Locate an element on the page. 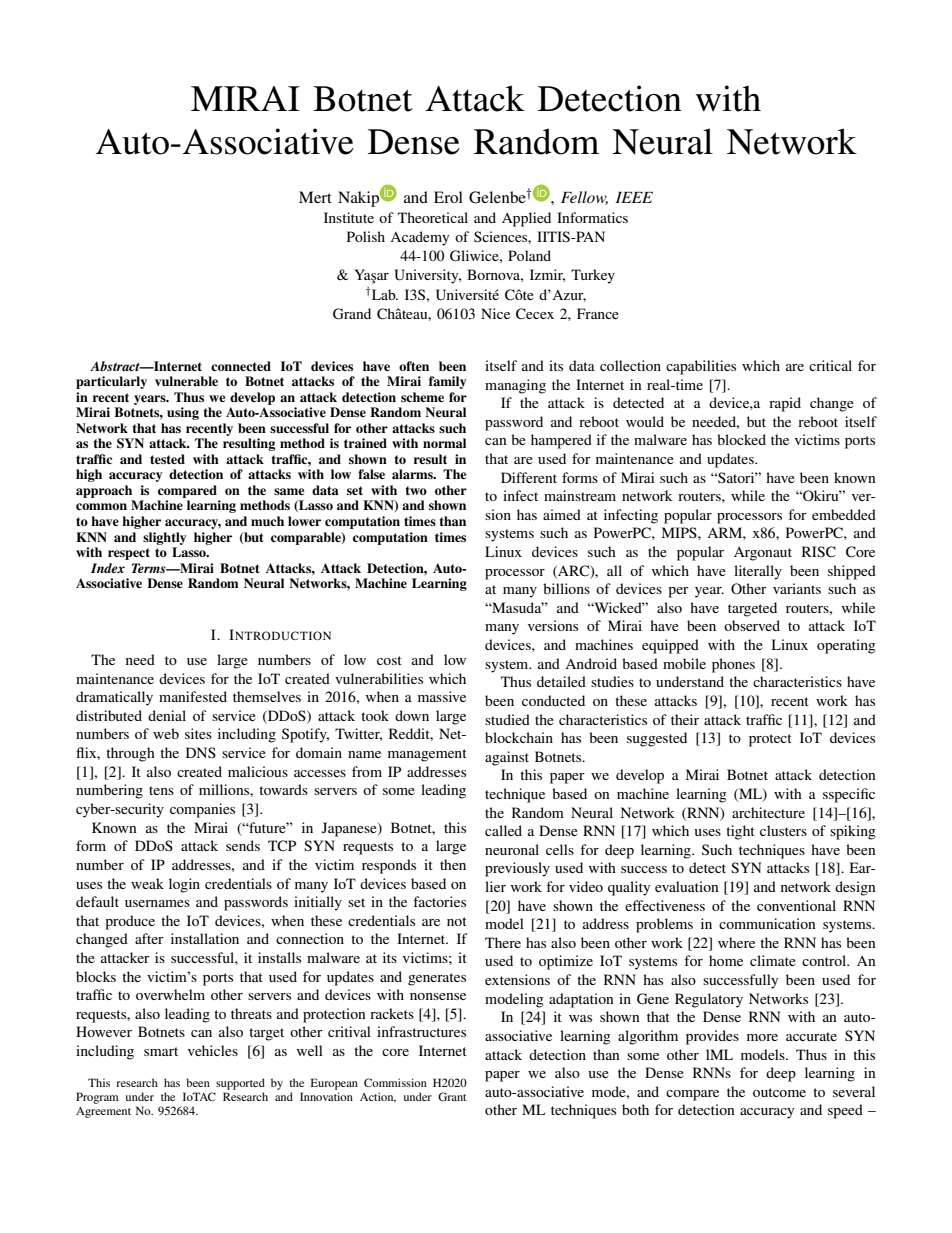 The width and height of the document is (952, 1233). slightly is located at coordinates (164, 538).
